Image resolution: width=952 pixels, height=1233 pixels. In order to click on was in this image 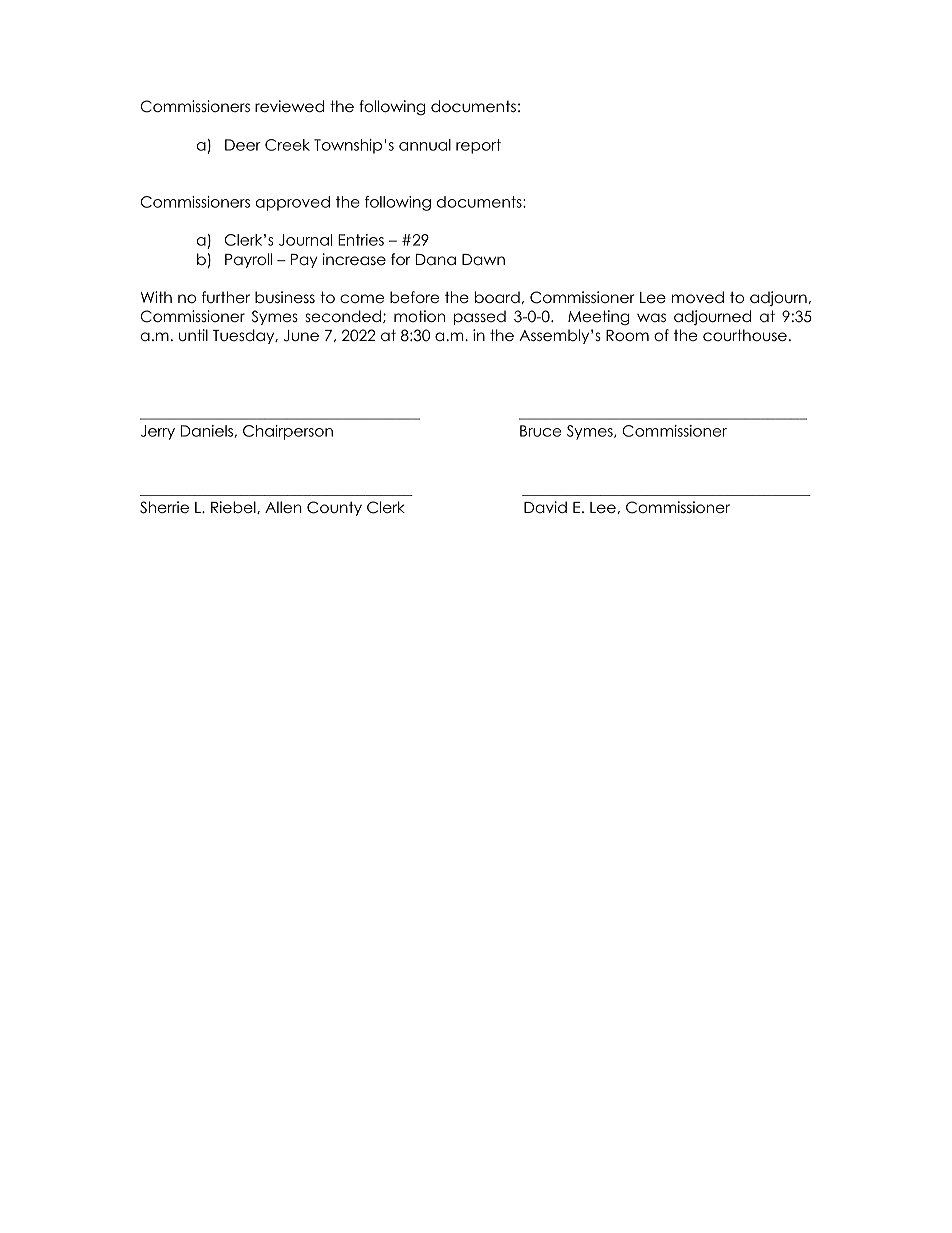, I will do `click(651, 317)`.
